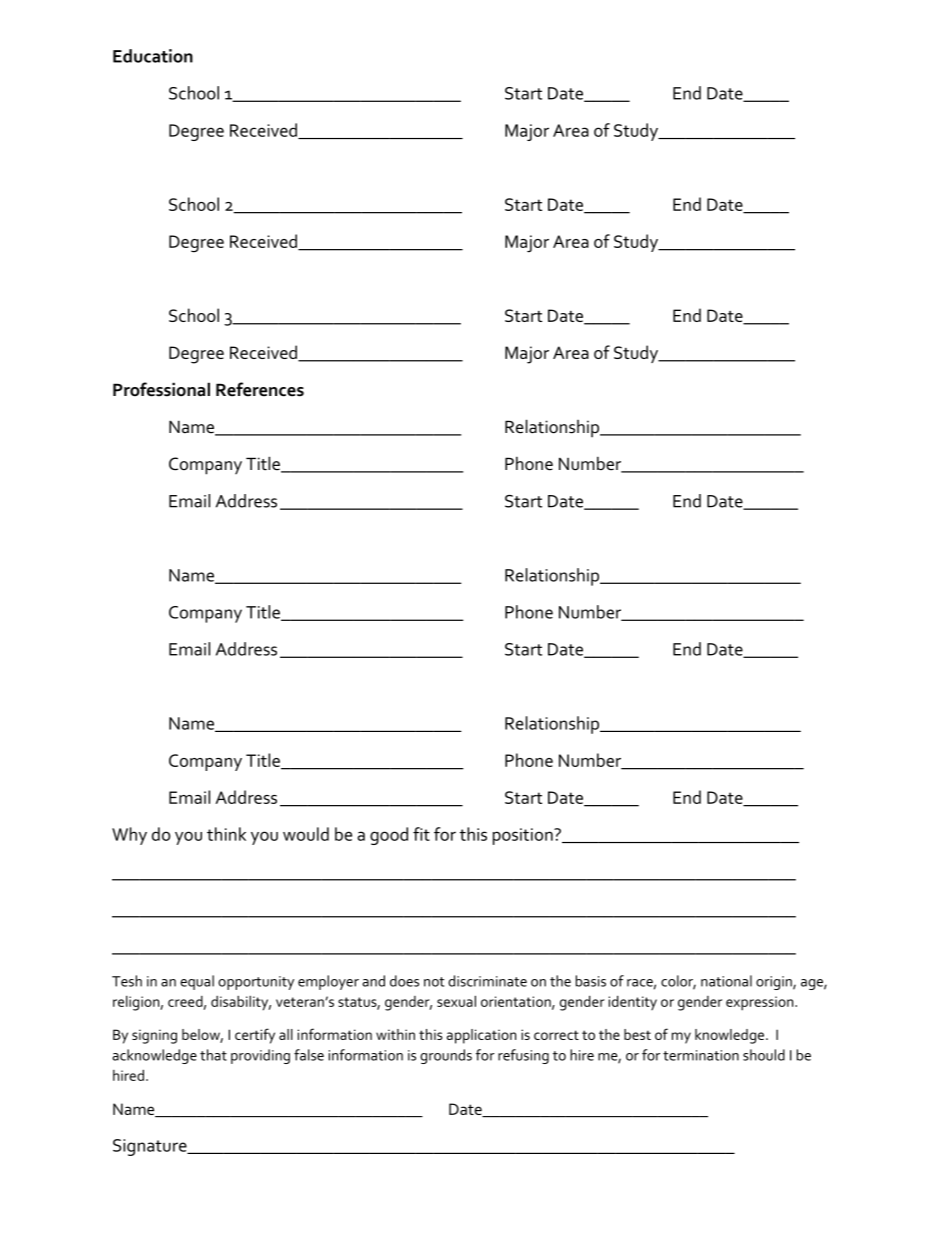 The width and height of the screenshot is (952, 1233). I want to click on Education, so click(153, 56).
